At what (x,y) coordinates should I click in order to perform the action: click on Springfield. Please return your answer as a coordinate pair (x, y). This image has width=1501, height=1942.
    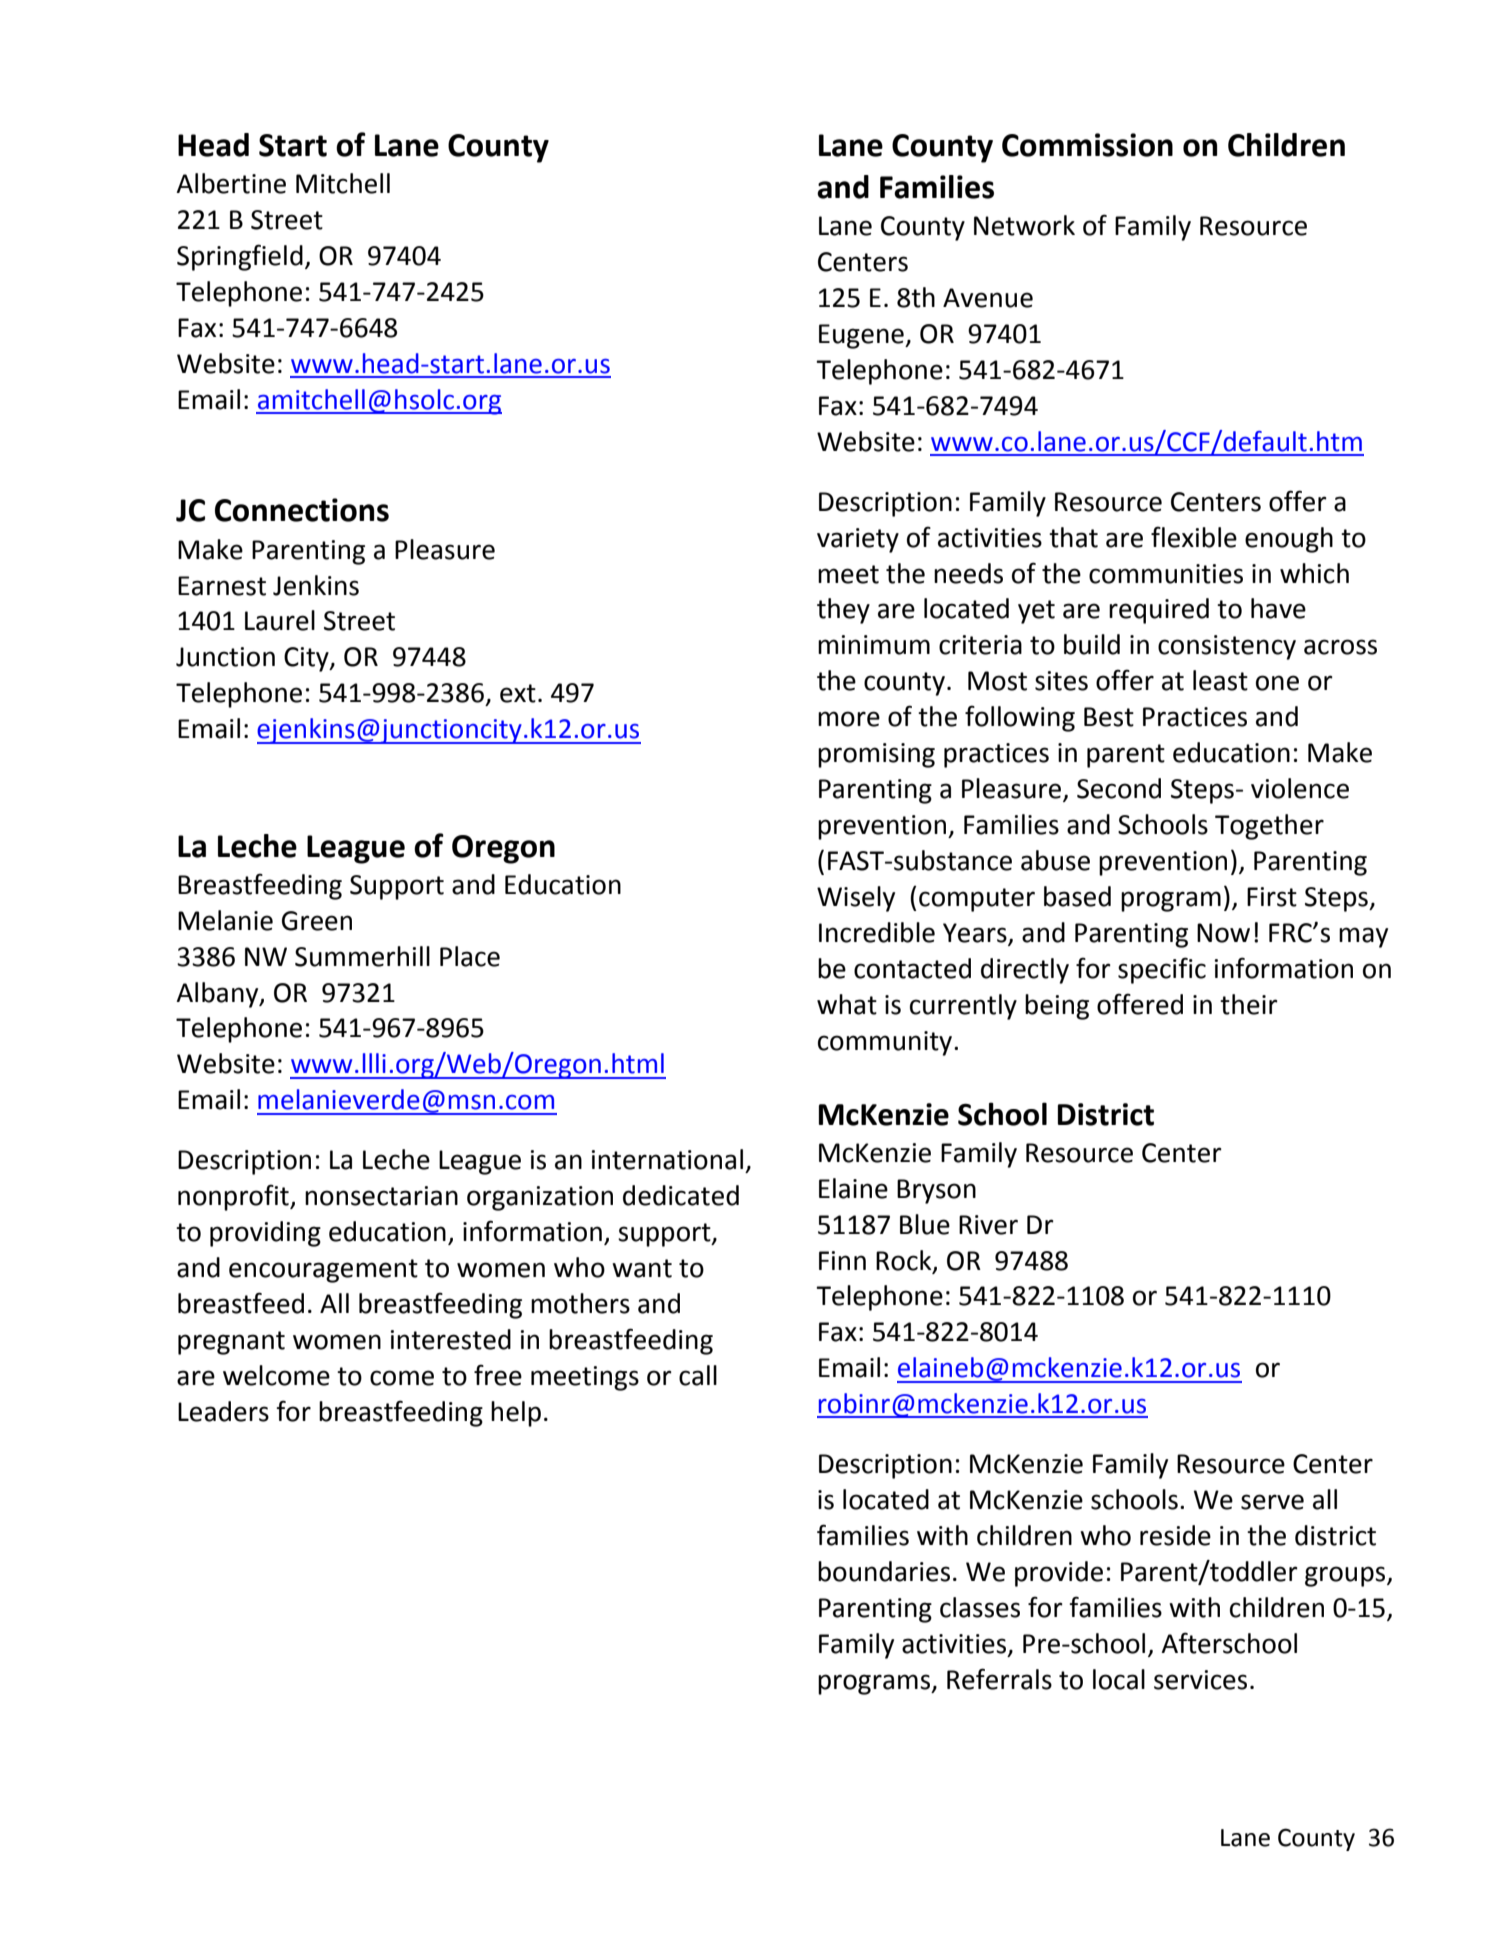
    Looking at the image, I should click on (240, 257).
